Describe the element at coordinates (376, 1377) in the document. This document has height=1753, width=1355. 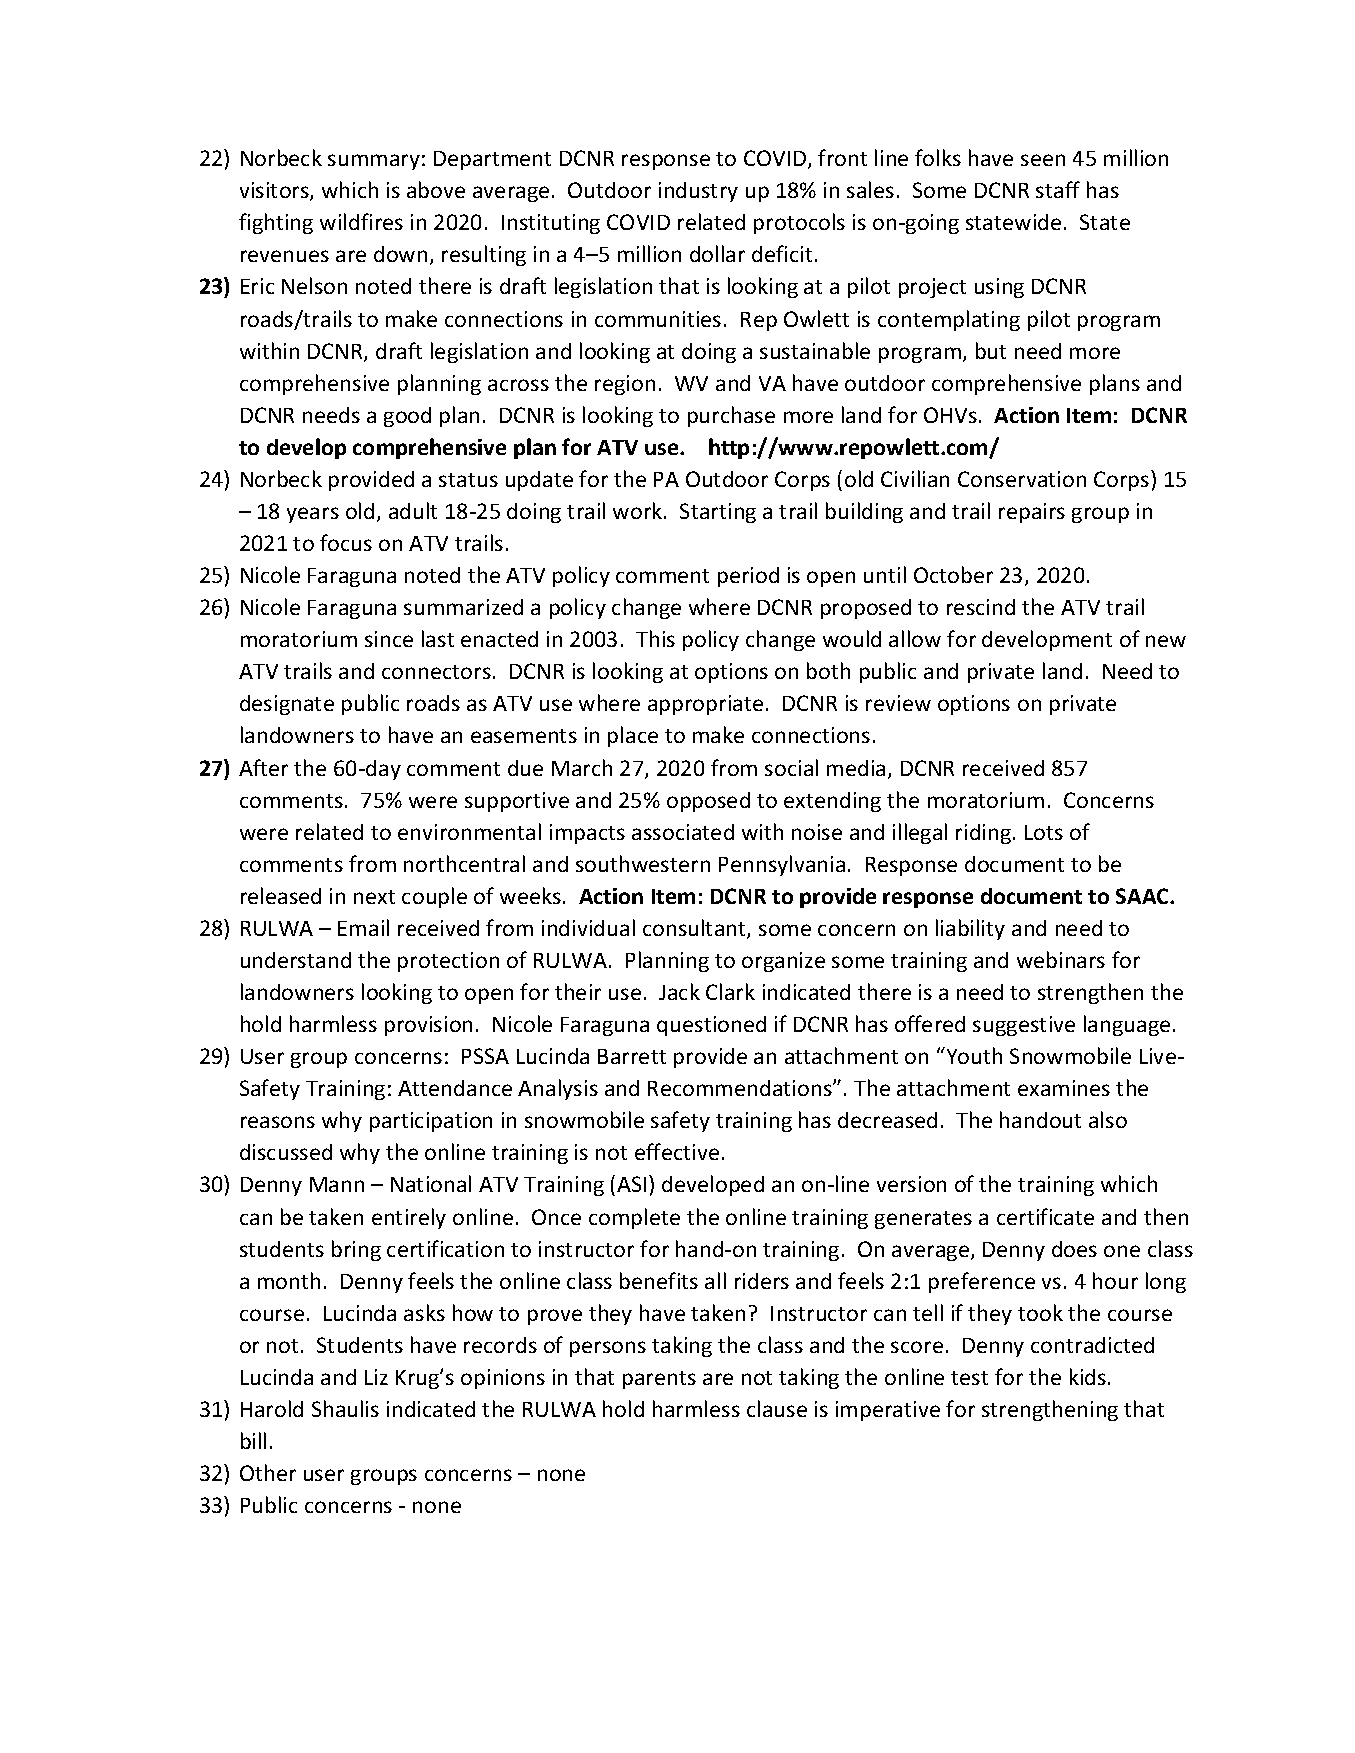
I see `Liz` at that location.
